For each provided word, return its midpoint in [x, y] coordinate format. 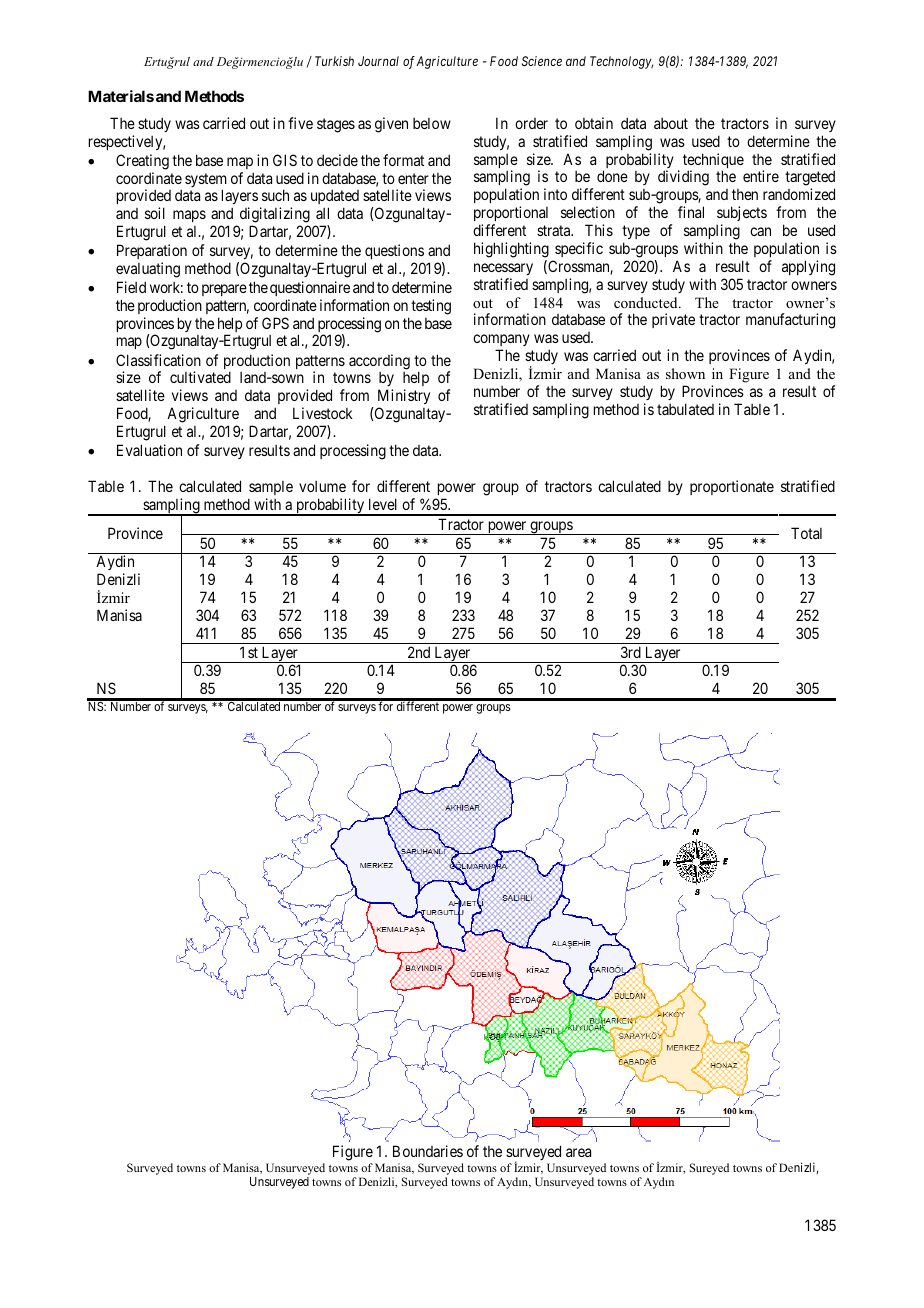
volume [322, 486]
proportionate [732, 487]
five [300, 123]
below [432, 123]
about [671, 123]
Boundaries [428, 1151]
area [578, 1152]
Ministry [404, 398]
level [383, 504]
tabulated [685, 409]
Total [806, 533]
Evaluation [149, 450]
